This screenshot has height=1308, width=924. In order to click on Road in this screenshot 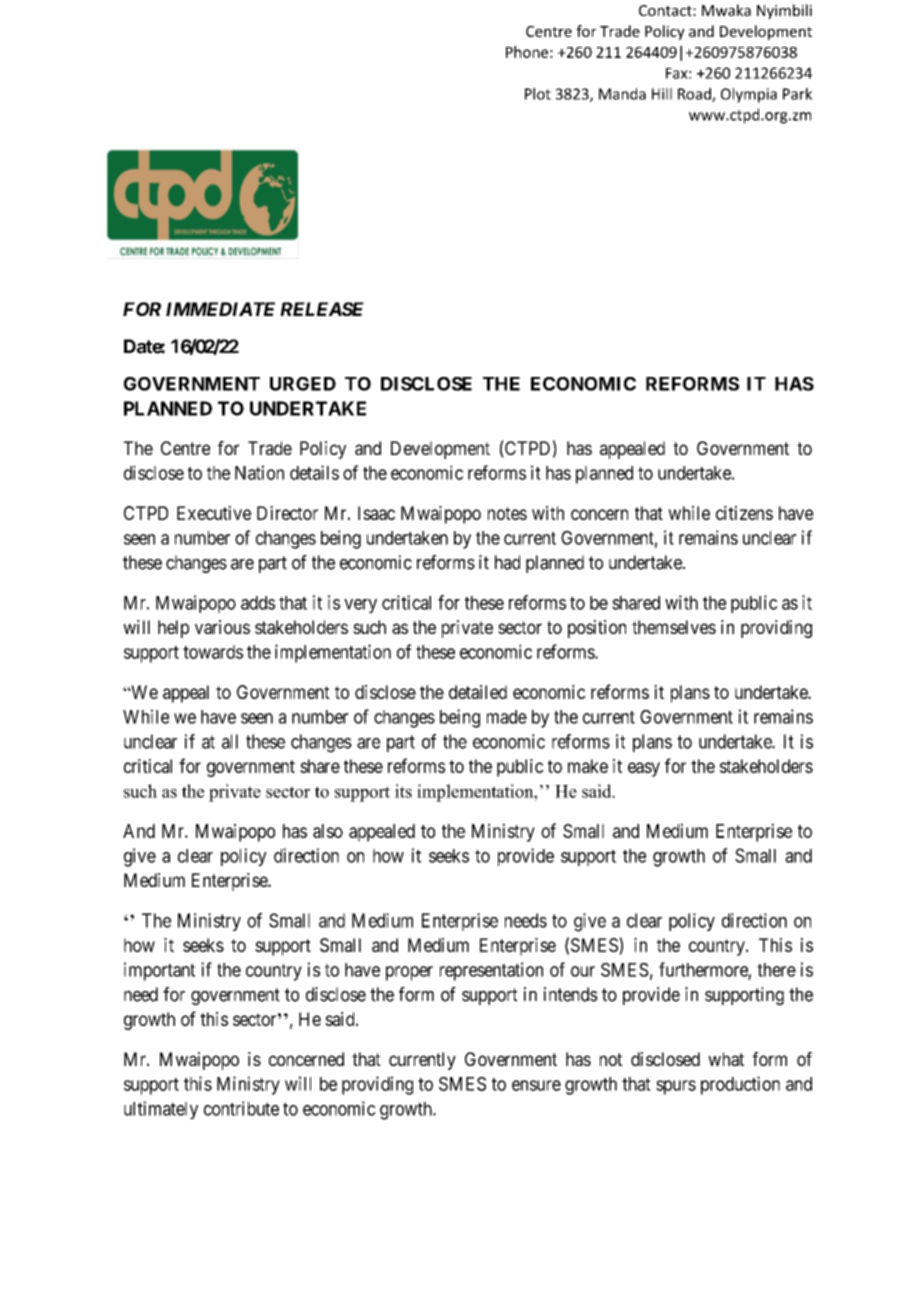, I will do `click(695, 95)`.
